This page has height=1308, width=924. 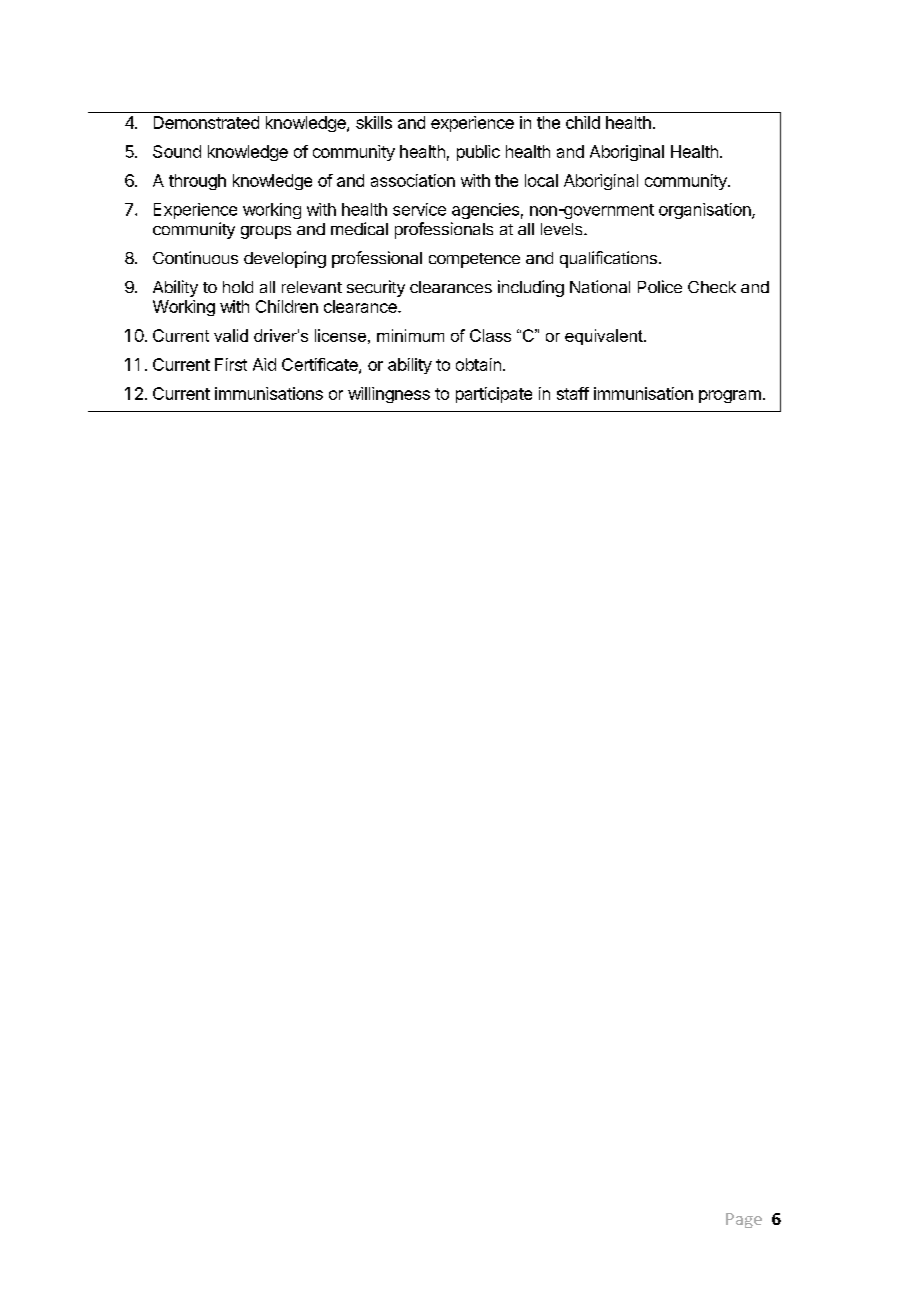 What do you see at coordinates (706, 211) in the page?
I see `organisation` at bounding box center [706, 211].
